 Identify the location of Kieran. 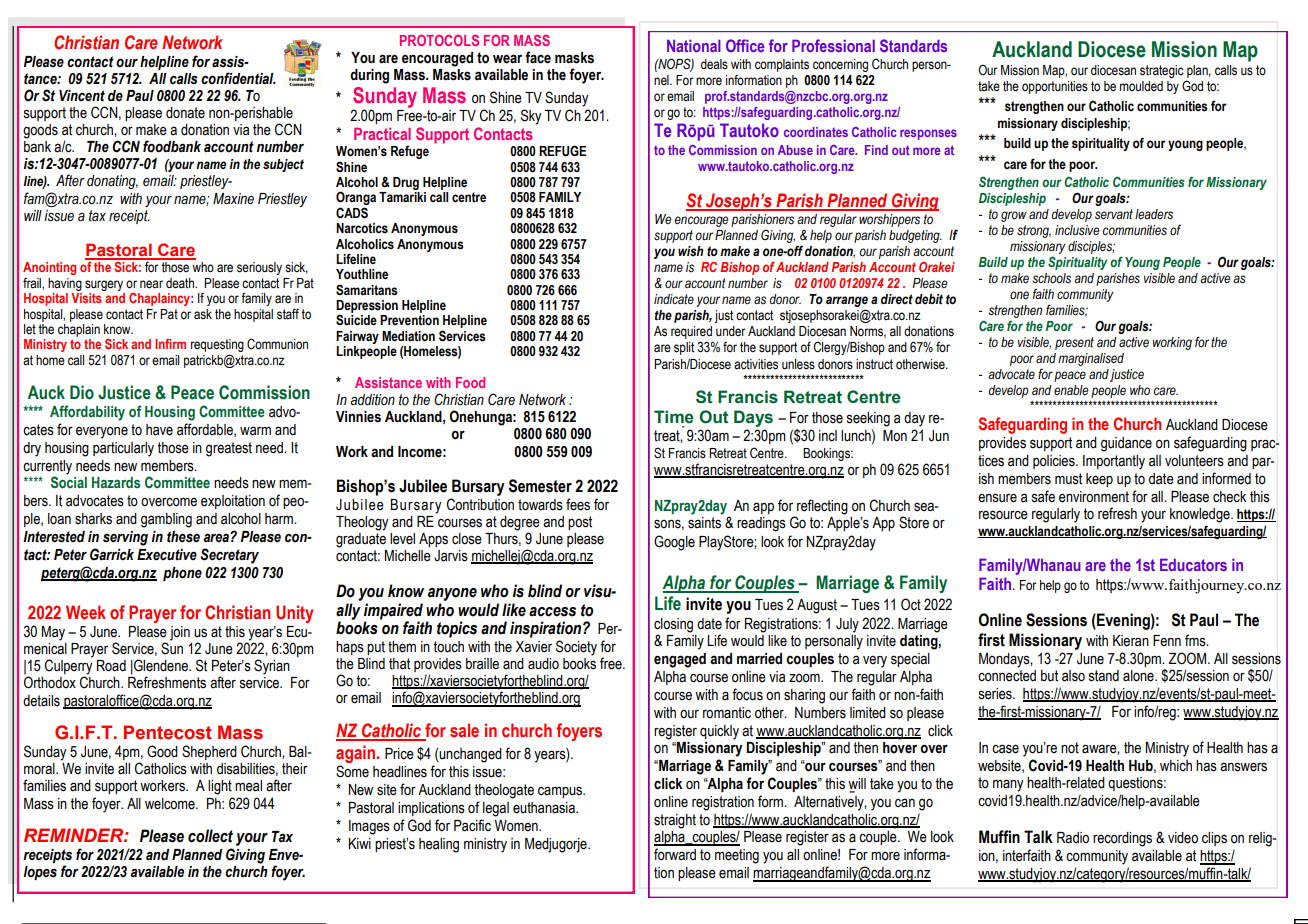
(1131, 641).
